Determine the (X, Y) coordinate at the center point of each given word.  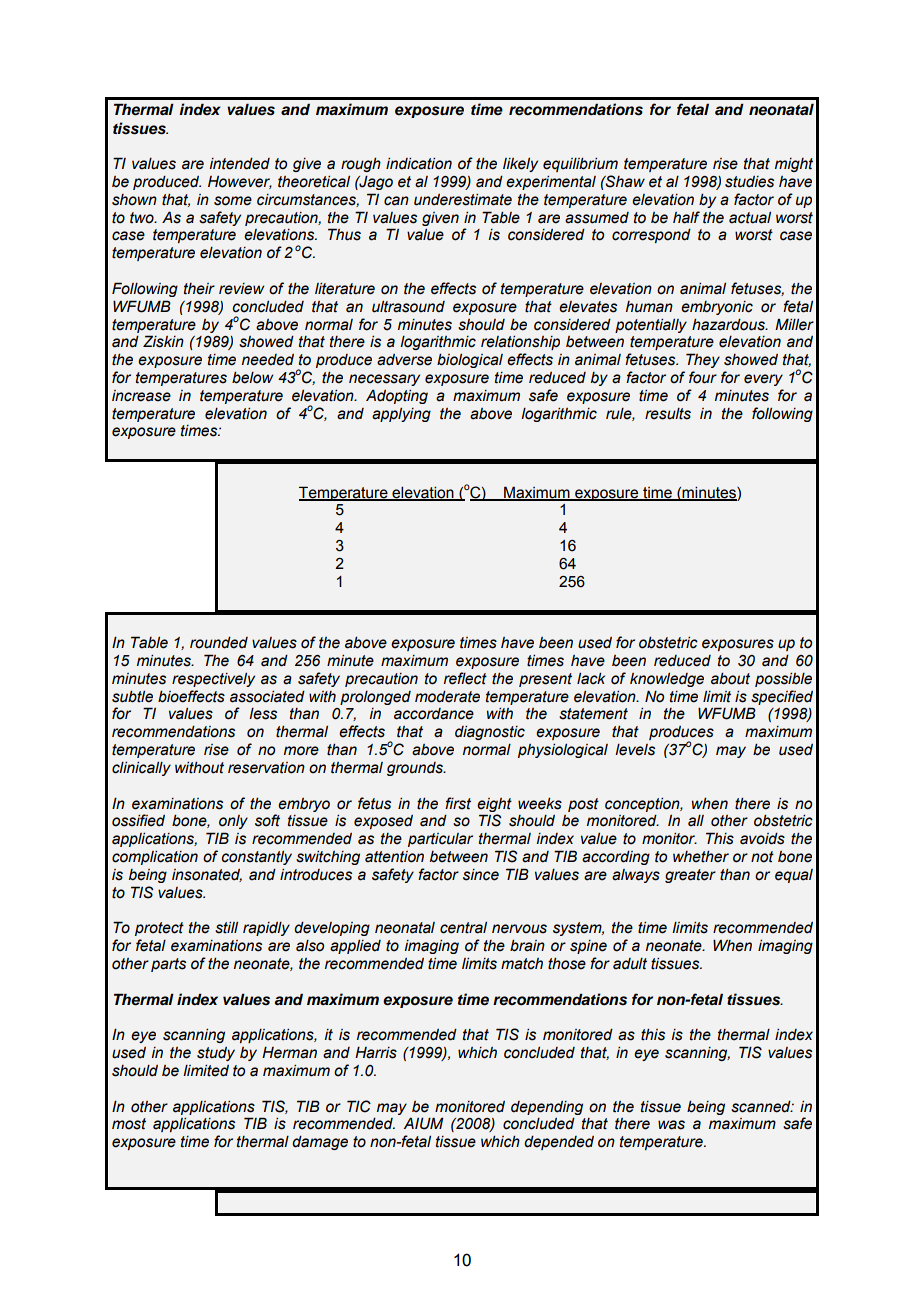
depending (547, 1108)
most (129, 1124)
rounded (219, 643)
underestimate (463, 200)
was (671, 1125)
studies (749, 182)
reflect (465, 678)
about (730, 679)
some (233, 201)
